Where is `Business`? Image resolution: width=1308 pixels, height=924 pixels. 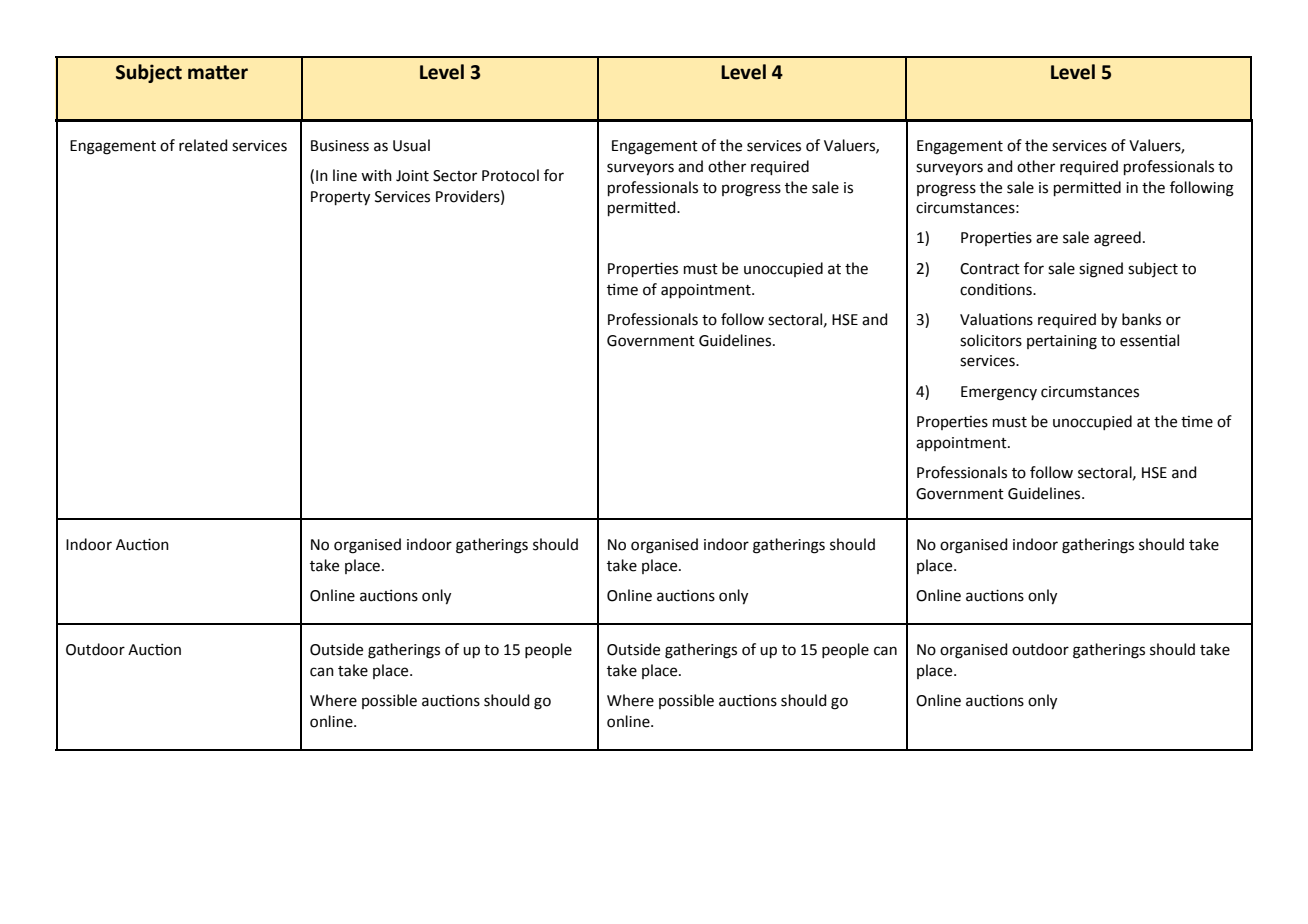 Business is located at coordinates (340, 146).
